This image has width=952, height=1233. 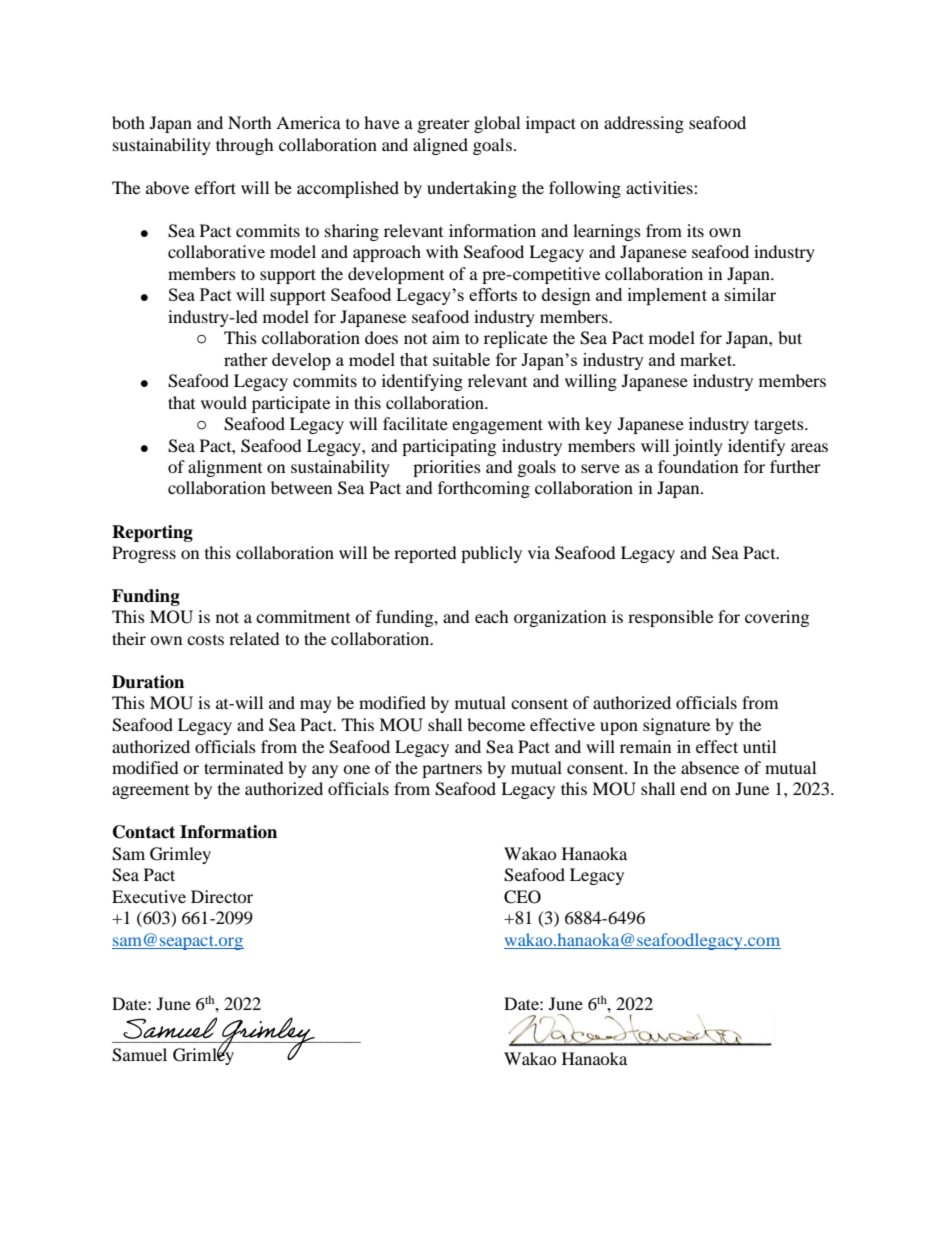 I want to click on jointly, so click(x=698, y=447).
